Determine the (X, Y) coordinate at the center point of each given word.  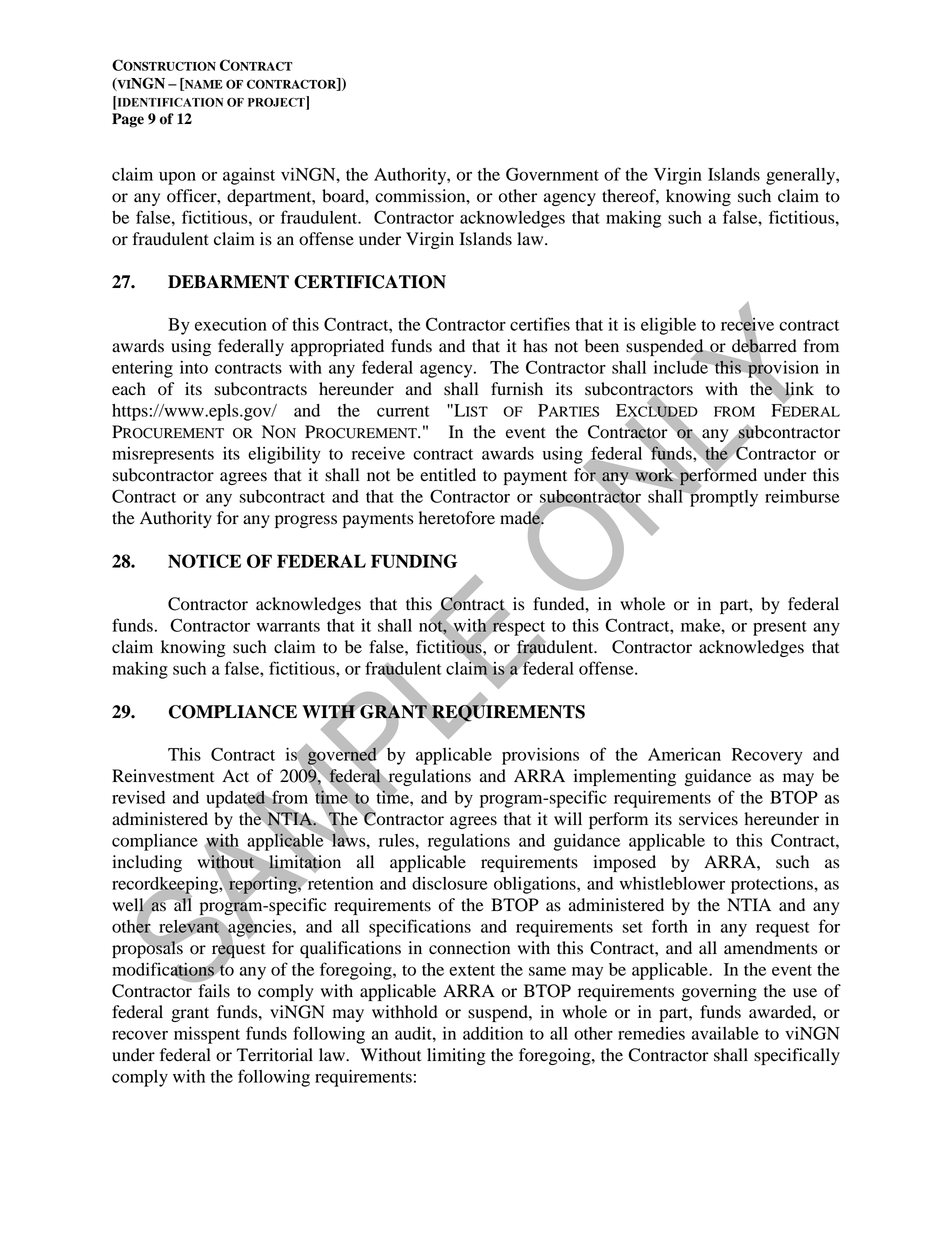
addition (493, 1033)
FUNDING (414, 561)
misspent (207, 1035)
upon (177, 178)
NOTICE (204, 561)
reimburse (802, 496)
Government (552, 174)
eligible (668, 326)
